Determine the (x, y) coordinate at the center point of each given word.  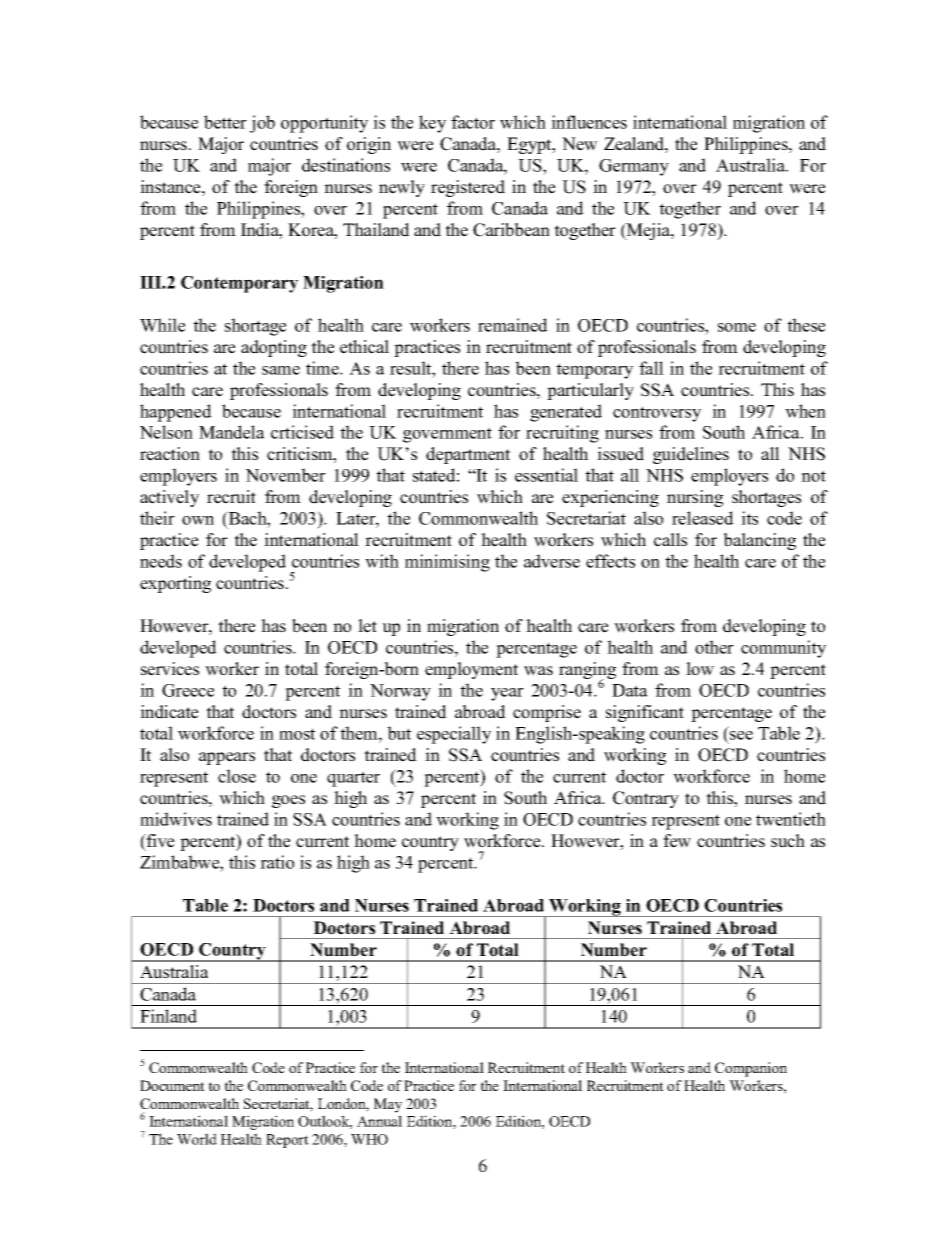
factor (473, 122)
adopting (274, 348)
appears (227, 758)
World (197, 1139)
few (677, 841)
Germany (634, 167)
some (737, 327)
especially (454, 735)
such (788, 841)
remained (513, 325)
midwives (176, 819)
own (198, 520)
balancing (759, 541)
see (741, 735)
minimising (447, 563)
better (225, 122)
